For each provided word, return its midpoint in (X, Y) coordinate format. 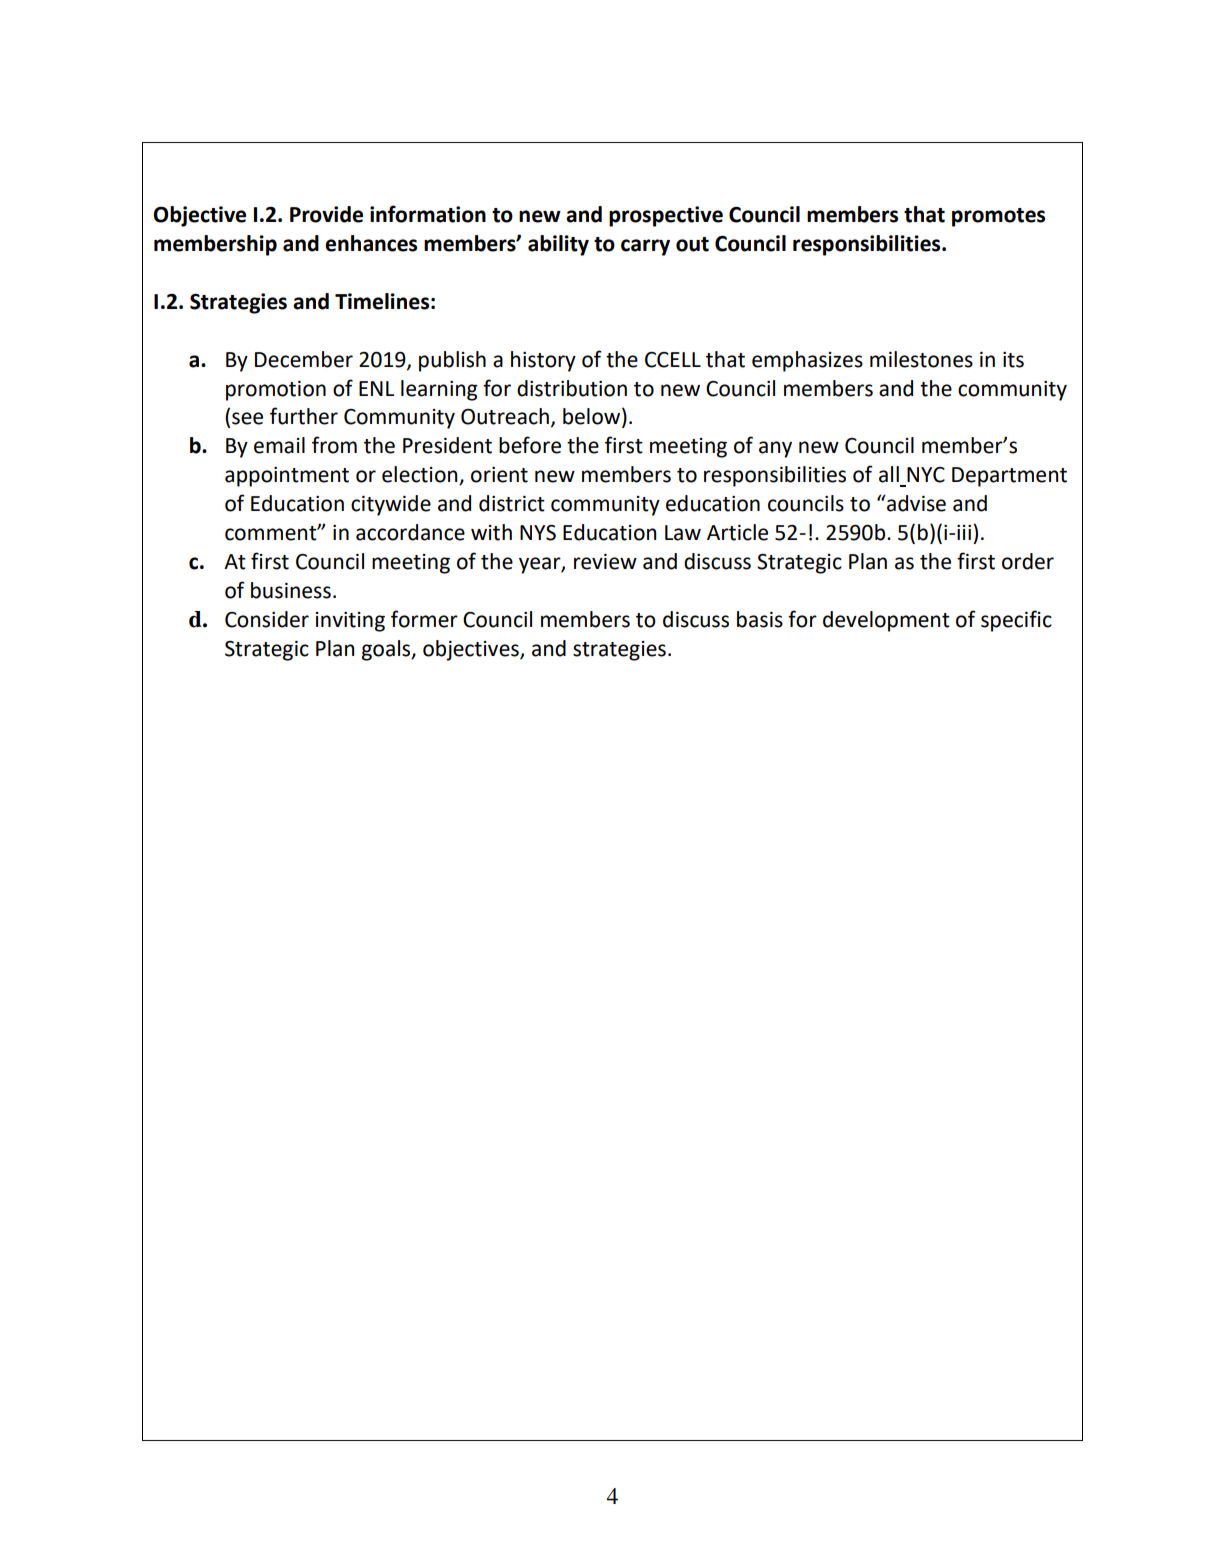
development (886, 621)
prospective (666, 216)
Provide (326, 214)
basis (760, 619)
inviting (350, 622)
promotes (998, 217)
